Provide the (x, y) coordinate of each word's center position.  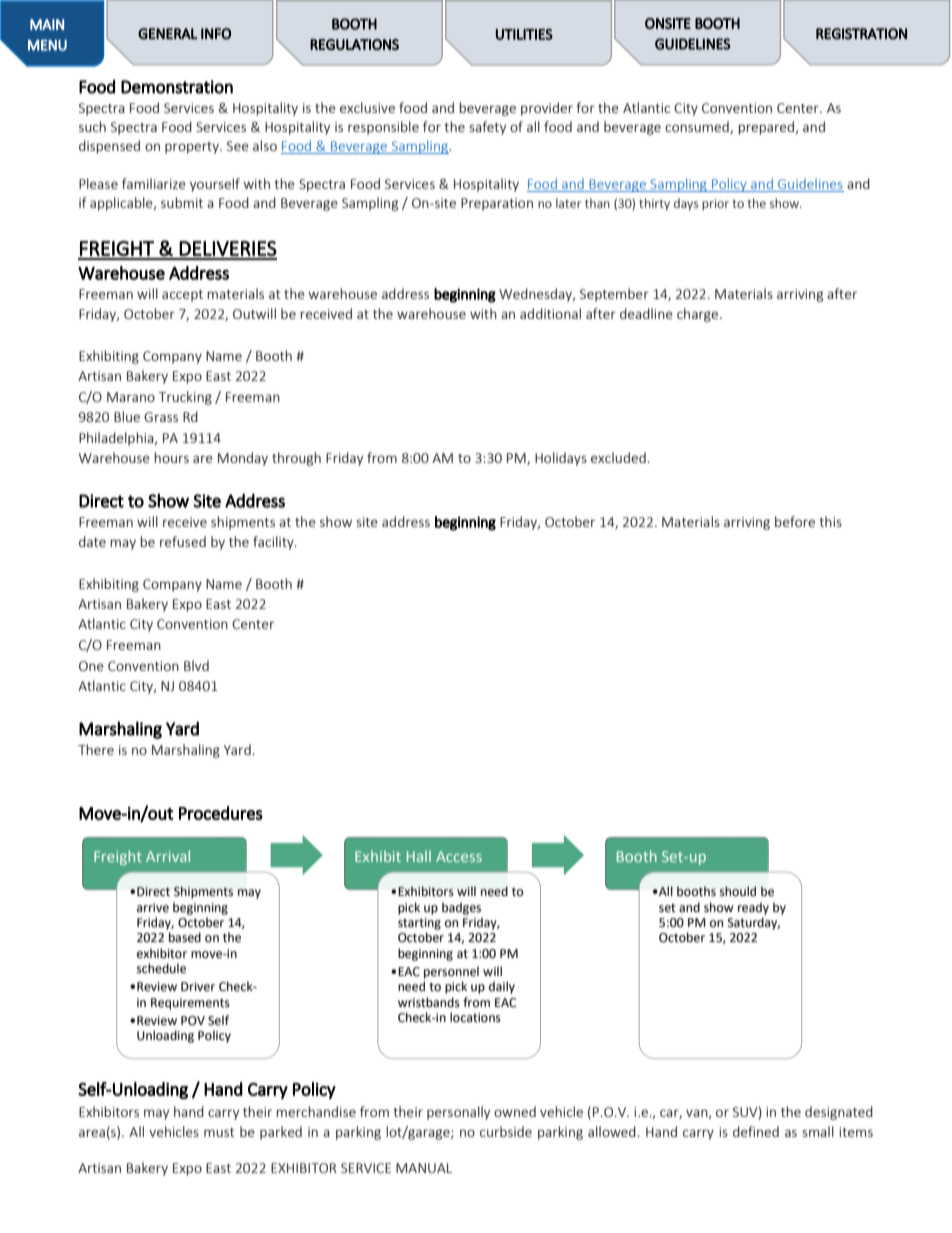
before (795, 521)
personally (458, 1113)
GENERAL (167, 34)
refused (183, 541)
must (219, 1132)
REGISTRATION (861, 34)
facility (274, 543)
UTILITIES (524, 34)
